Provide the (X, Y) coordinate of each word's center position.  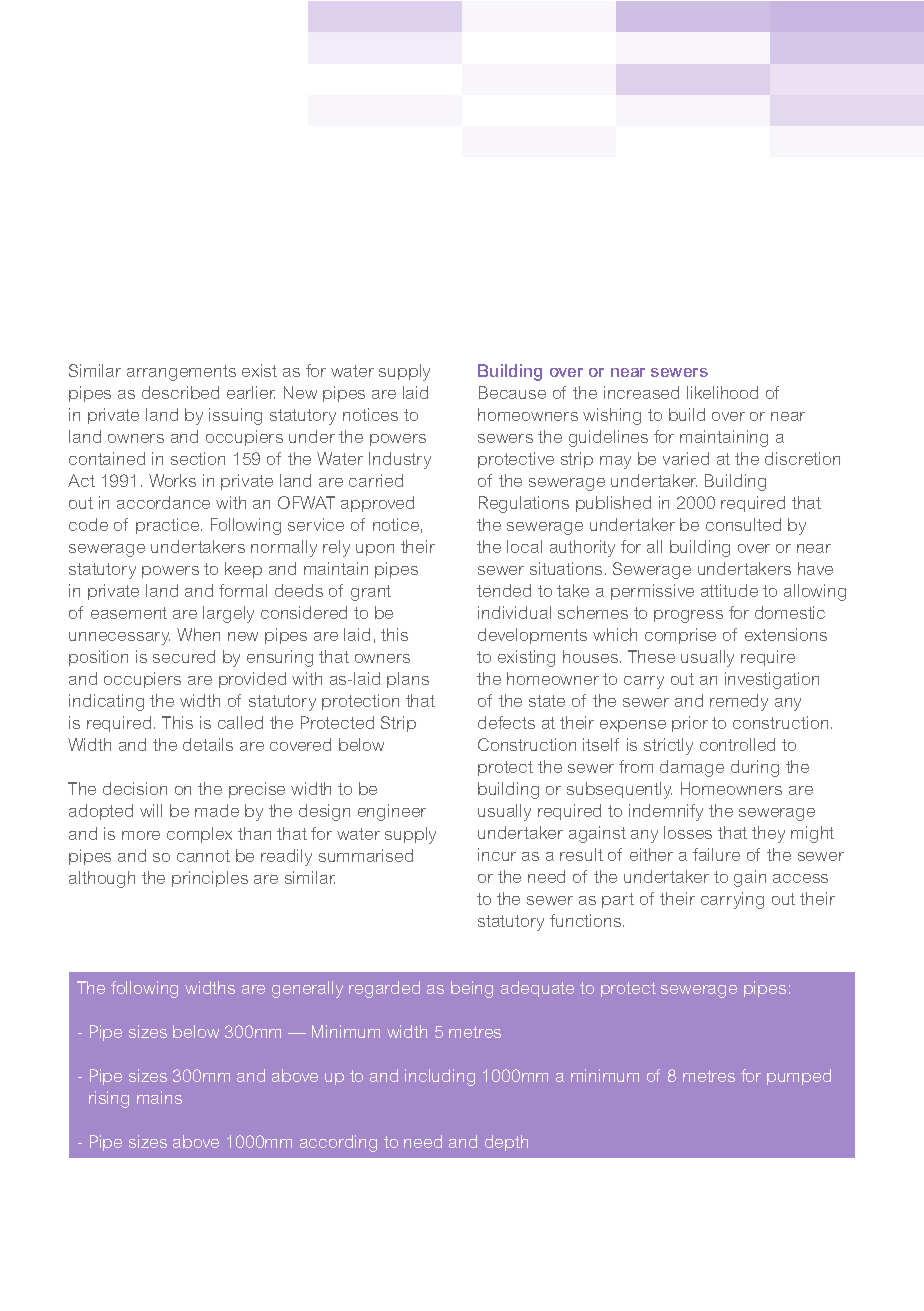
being (472, 989)
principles (210, 879)
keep (243, 570)
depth (506, 1143)
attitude (729, 590)
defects (506, 722)
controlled (737, 744)
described (180, 392)
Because (512, 392)
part (618, 900)
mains (159, 1097)
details (208, 744)
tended (504, 590)
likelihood (722, 392)
